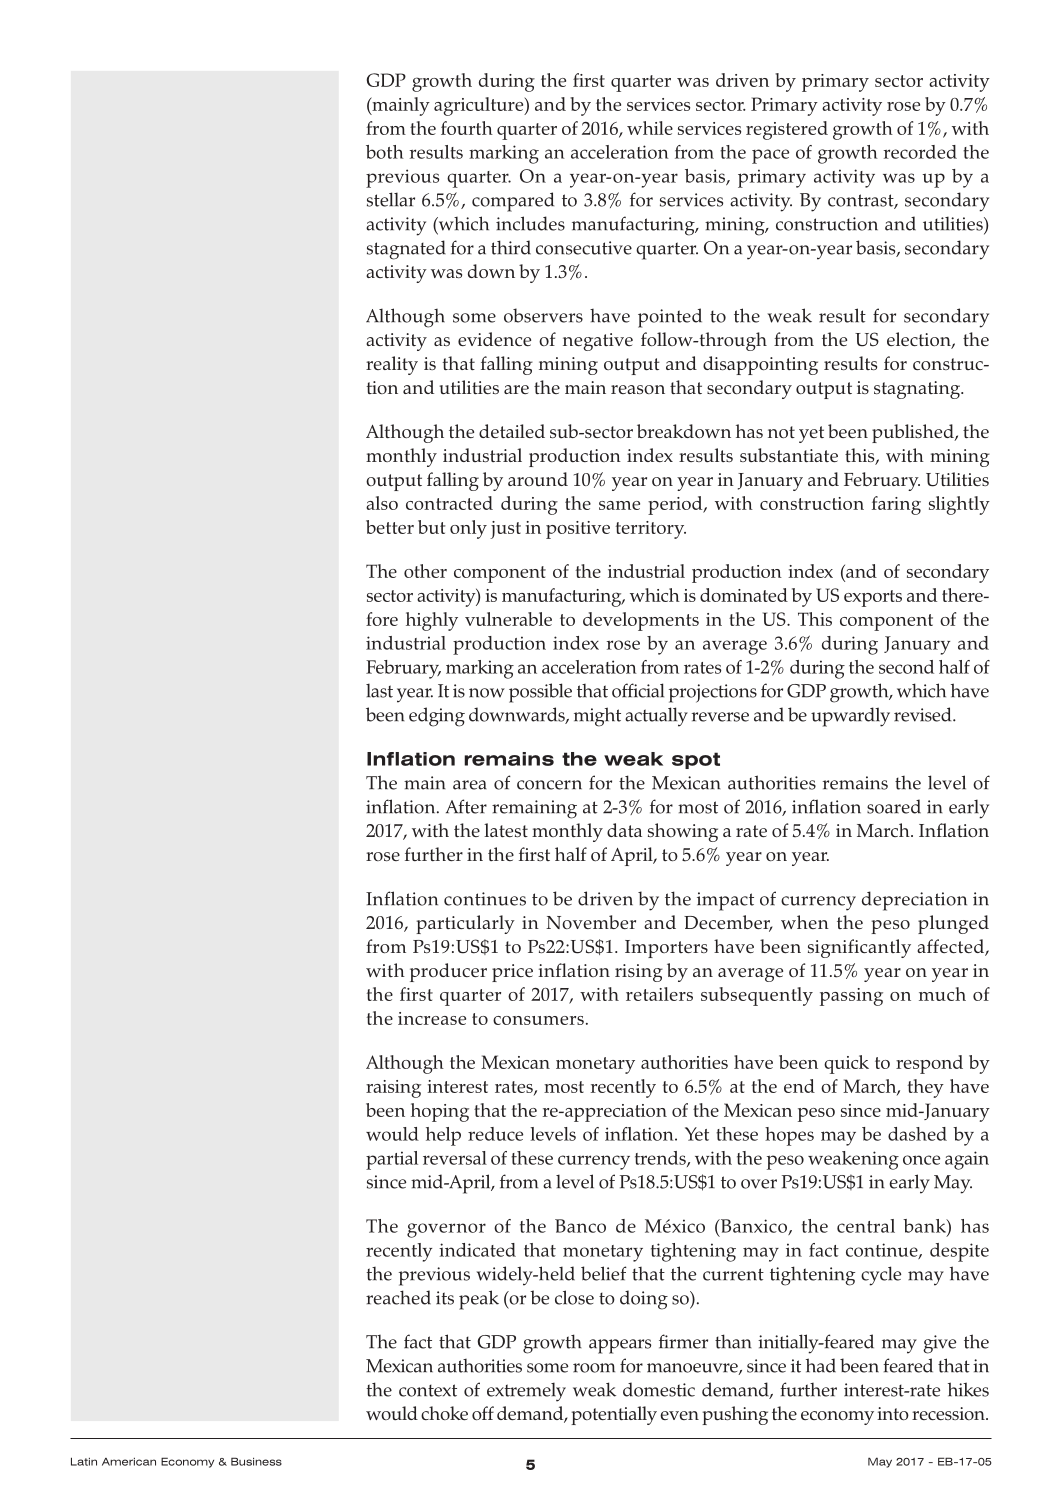 Image resolution: width=1062 pixels, height=1502 pixels. Describe the element at coordinates (538, 1020) in the image. I see `consumers` at that location.
